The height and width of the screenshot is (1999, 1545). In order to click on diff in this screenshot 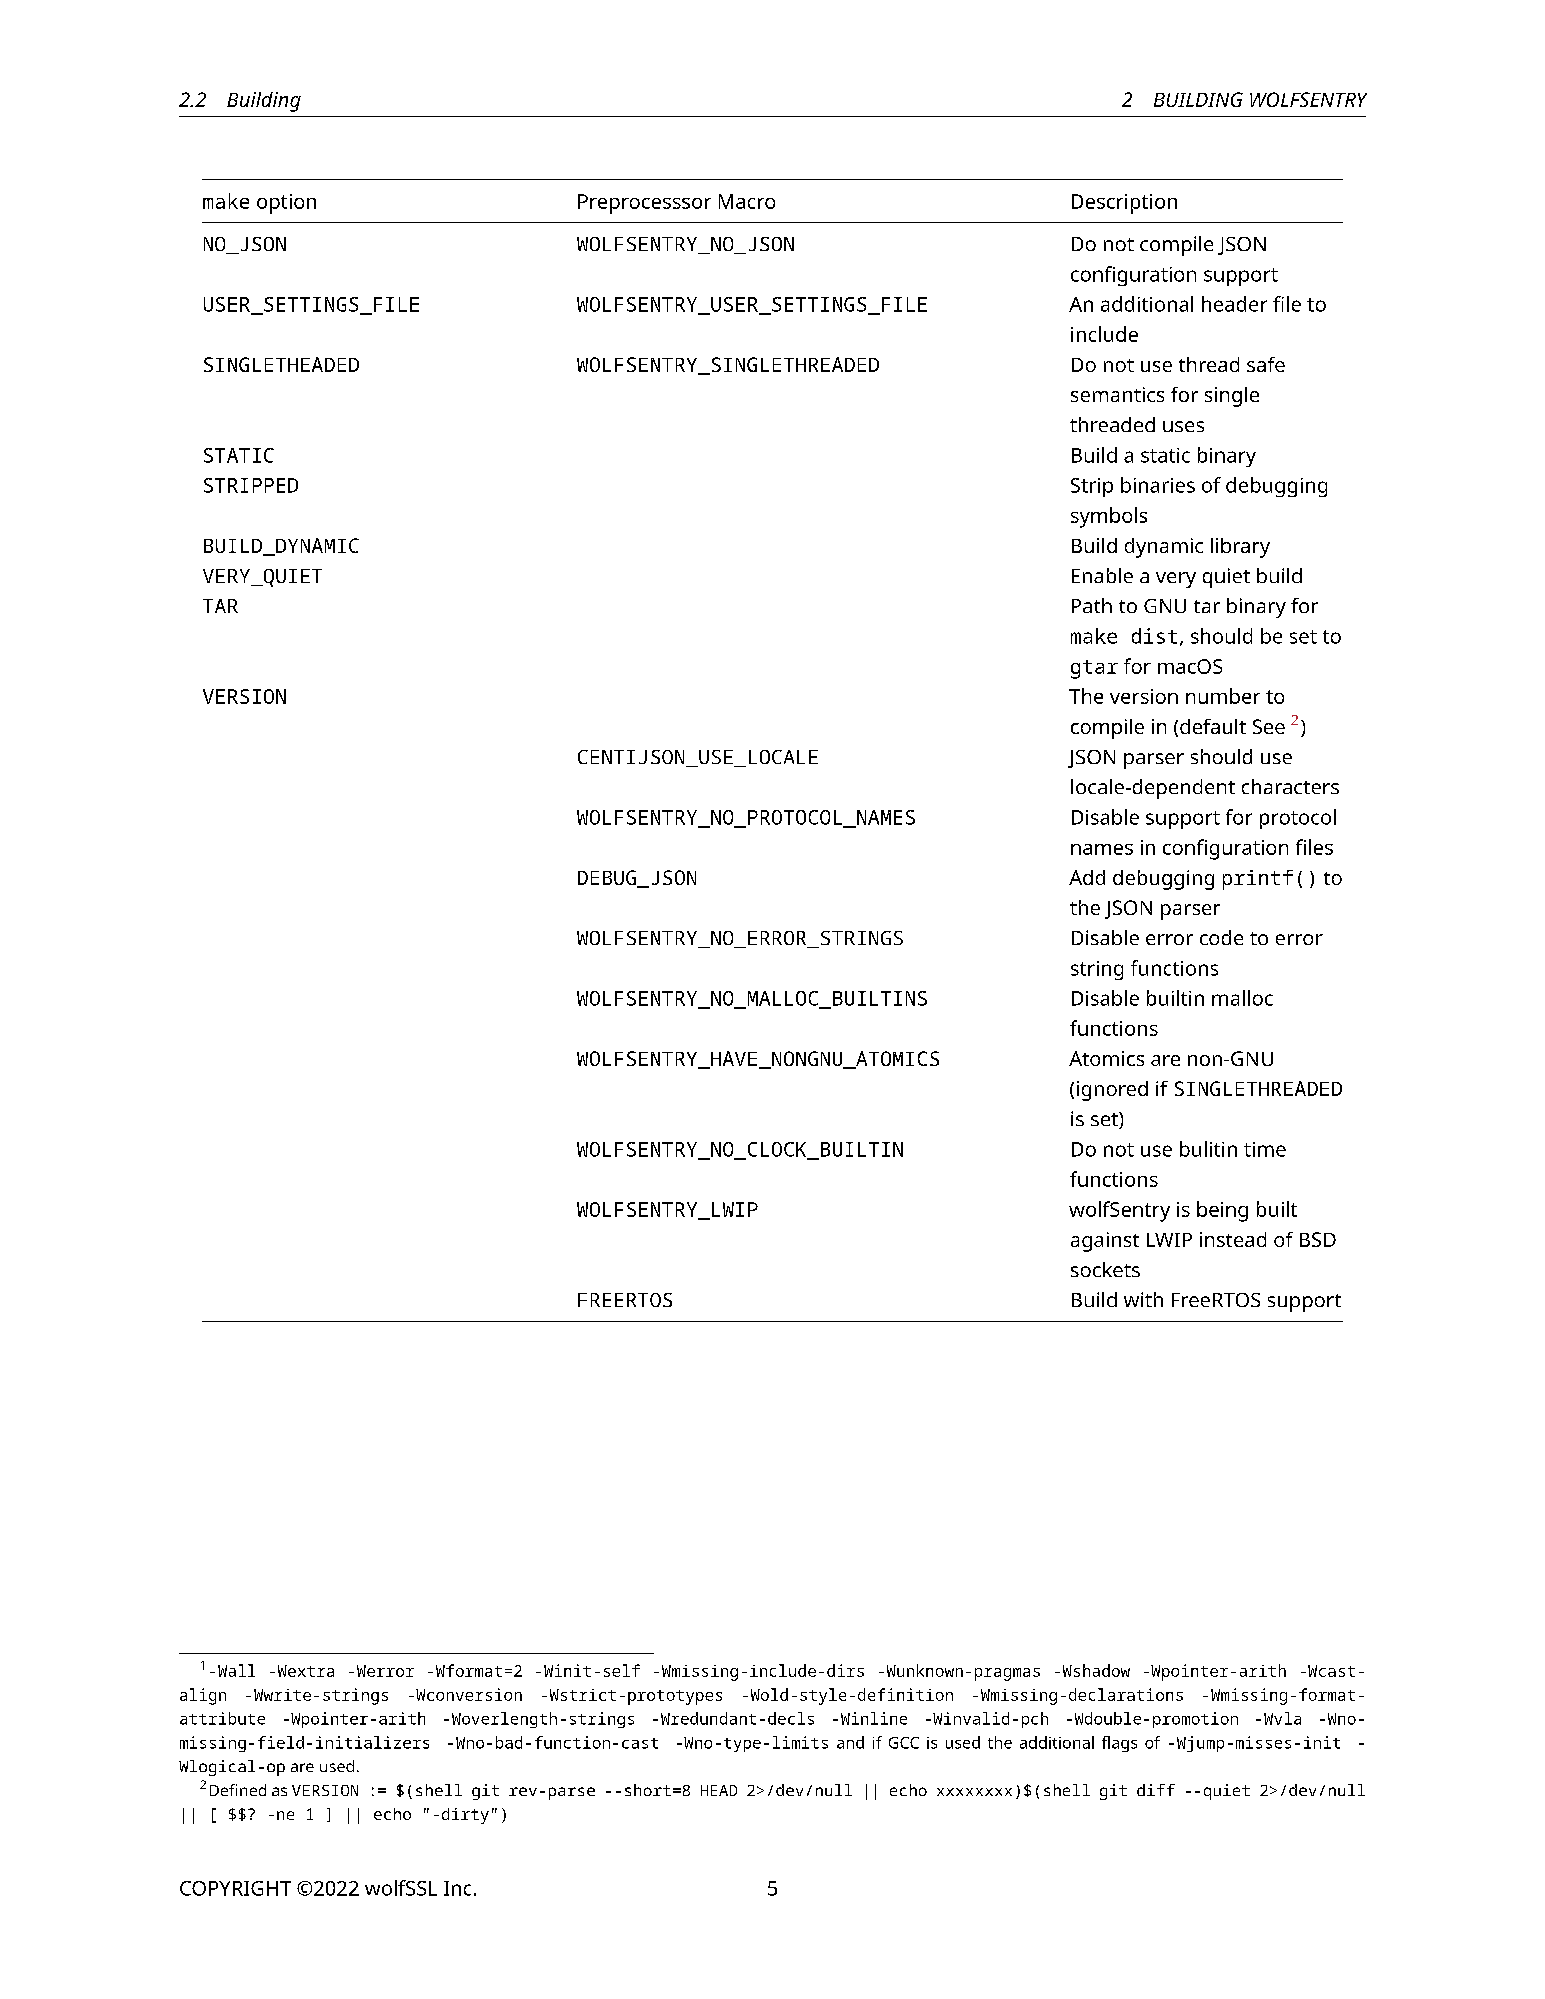, I will do `click(1156, 1790)`.
